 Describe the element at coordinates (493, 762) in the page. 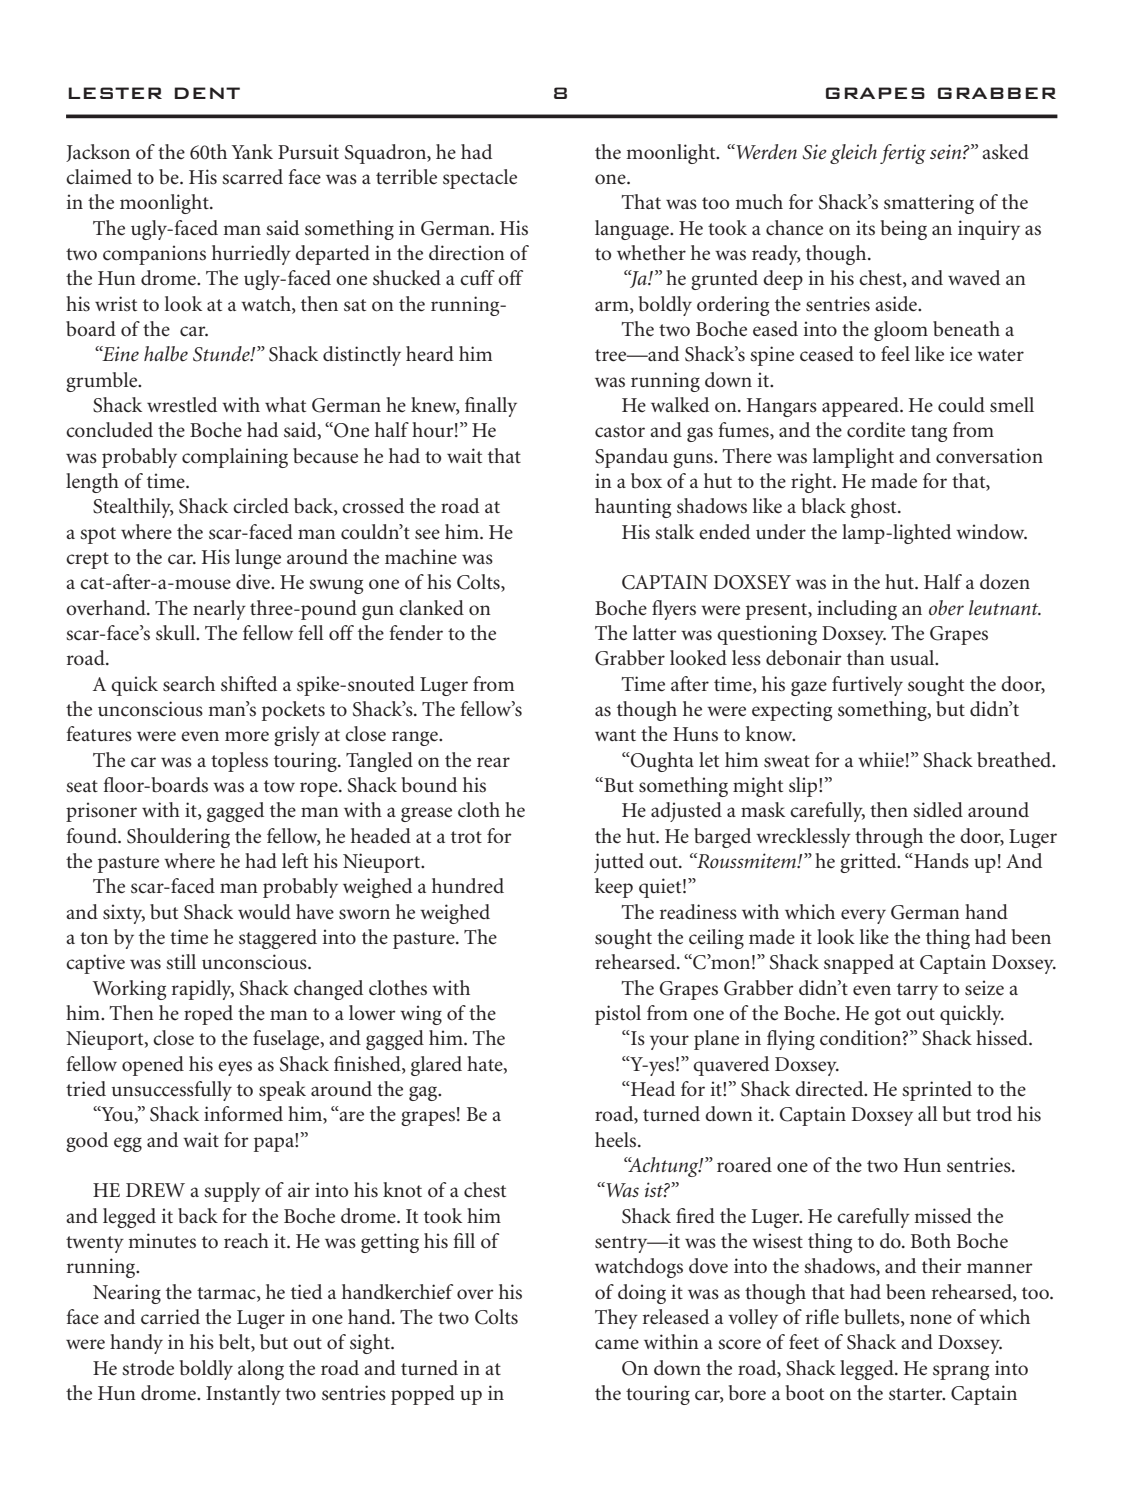

I see `rear` at that location.
